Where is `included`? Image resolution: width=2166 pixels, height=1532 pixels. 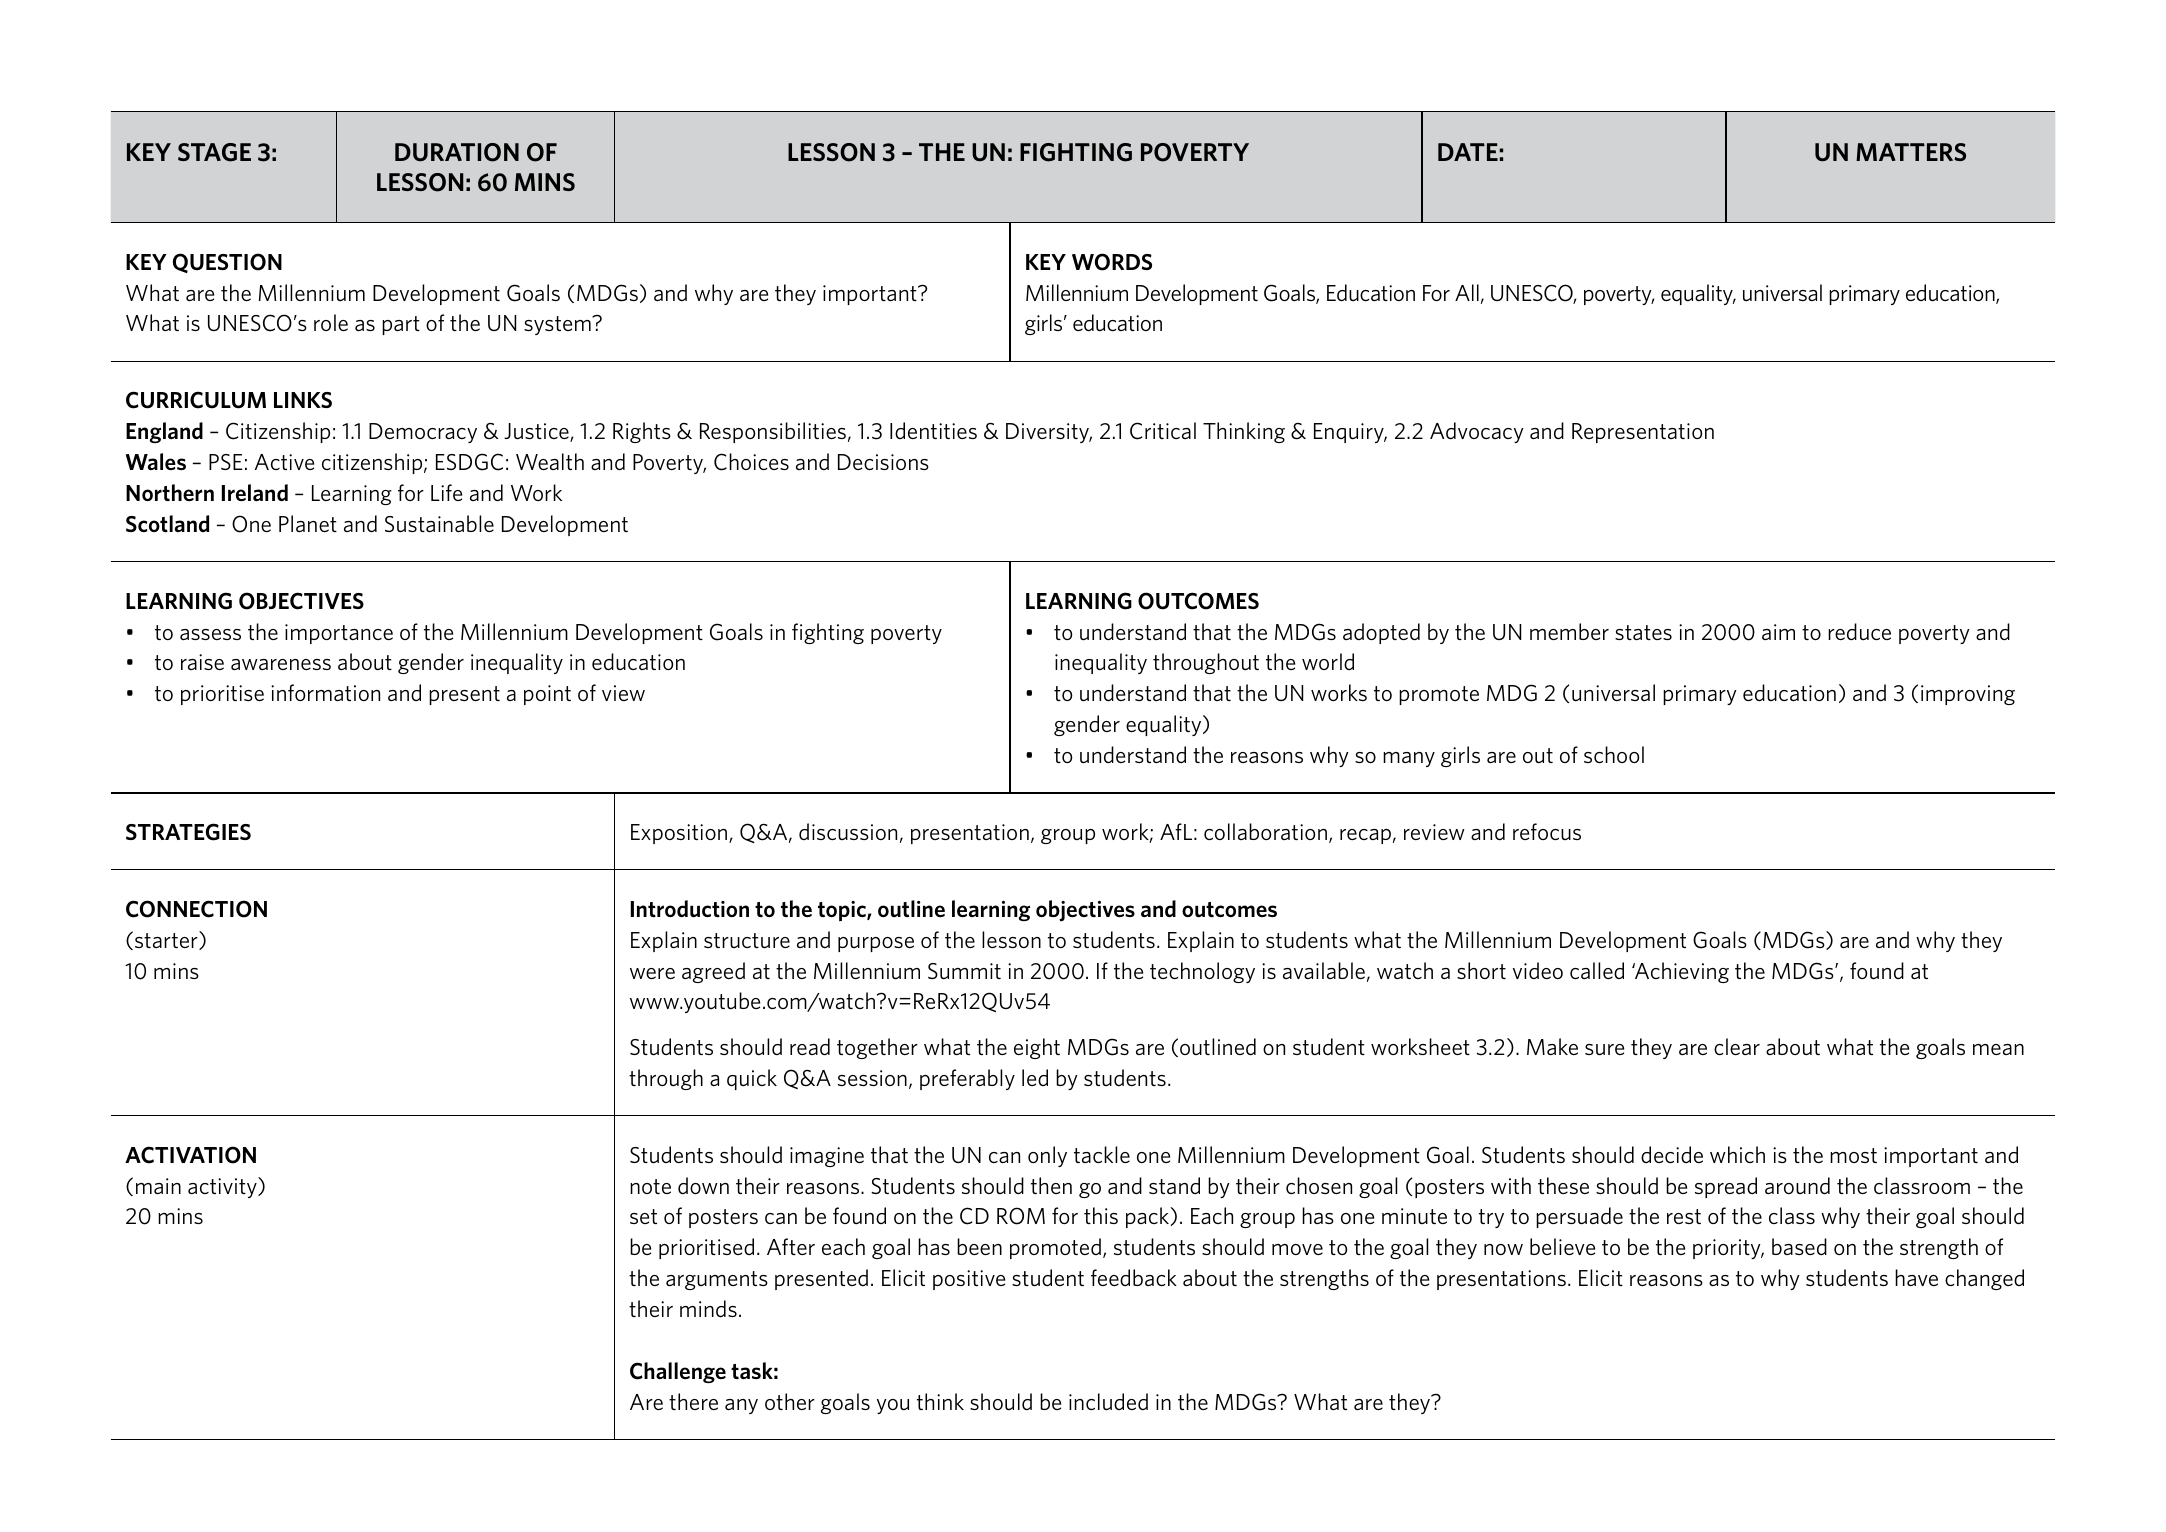
included is located at coordinates (1108, 1402).
